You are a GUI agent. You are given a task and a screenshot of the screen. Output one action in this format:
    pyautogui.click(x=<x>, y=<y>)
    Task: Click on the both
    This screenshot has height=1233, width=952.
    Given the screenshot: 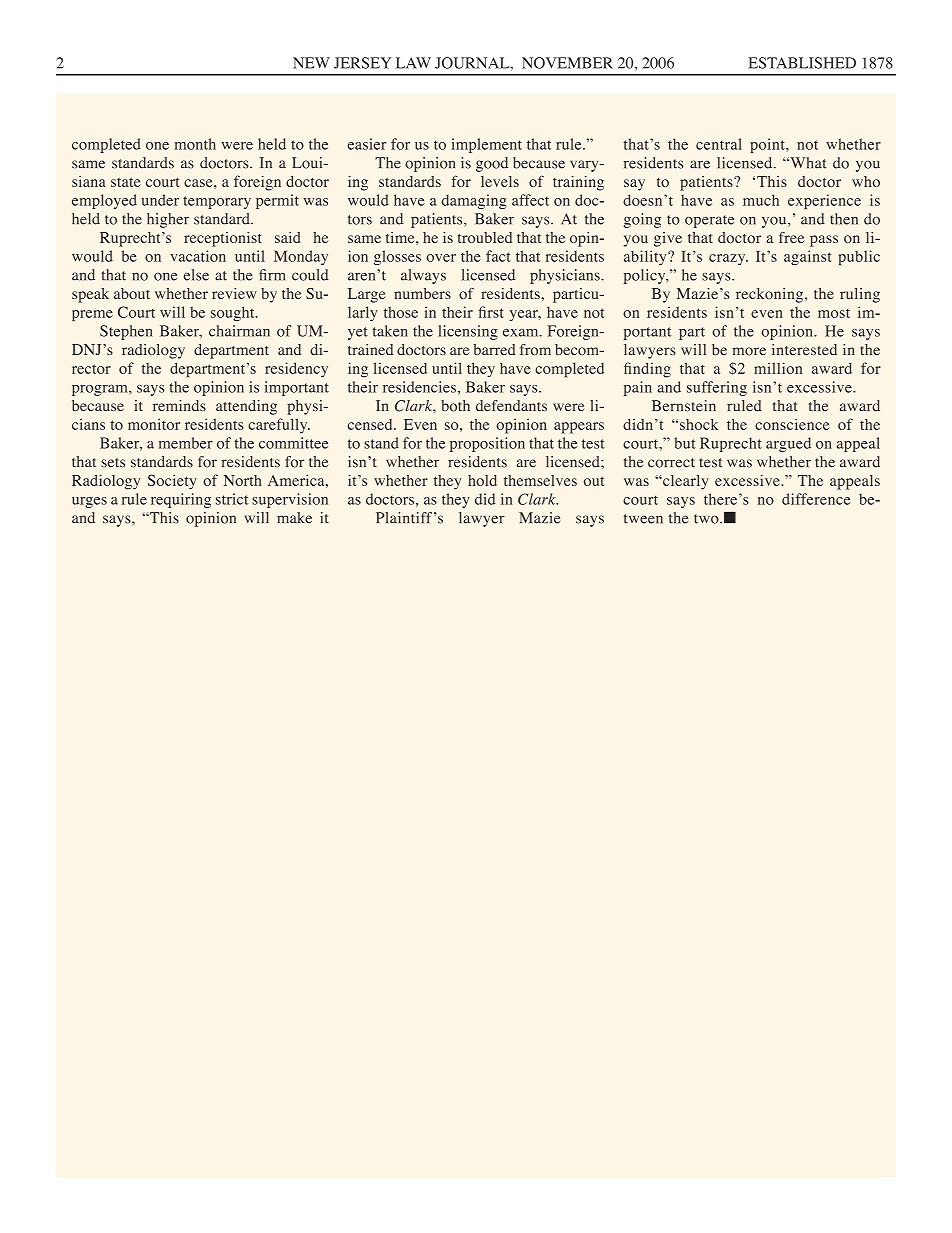 What is the action you would take?
    pyautogui.click(x=455, y=406)
